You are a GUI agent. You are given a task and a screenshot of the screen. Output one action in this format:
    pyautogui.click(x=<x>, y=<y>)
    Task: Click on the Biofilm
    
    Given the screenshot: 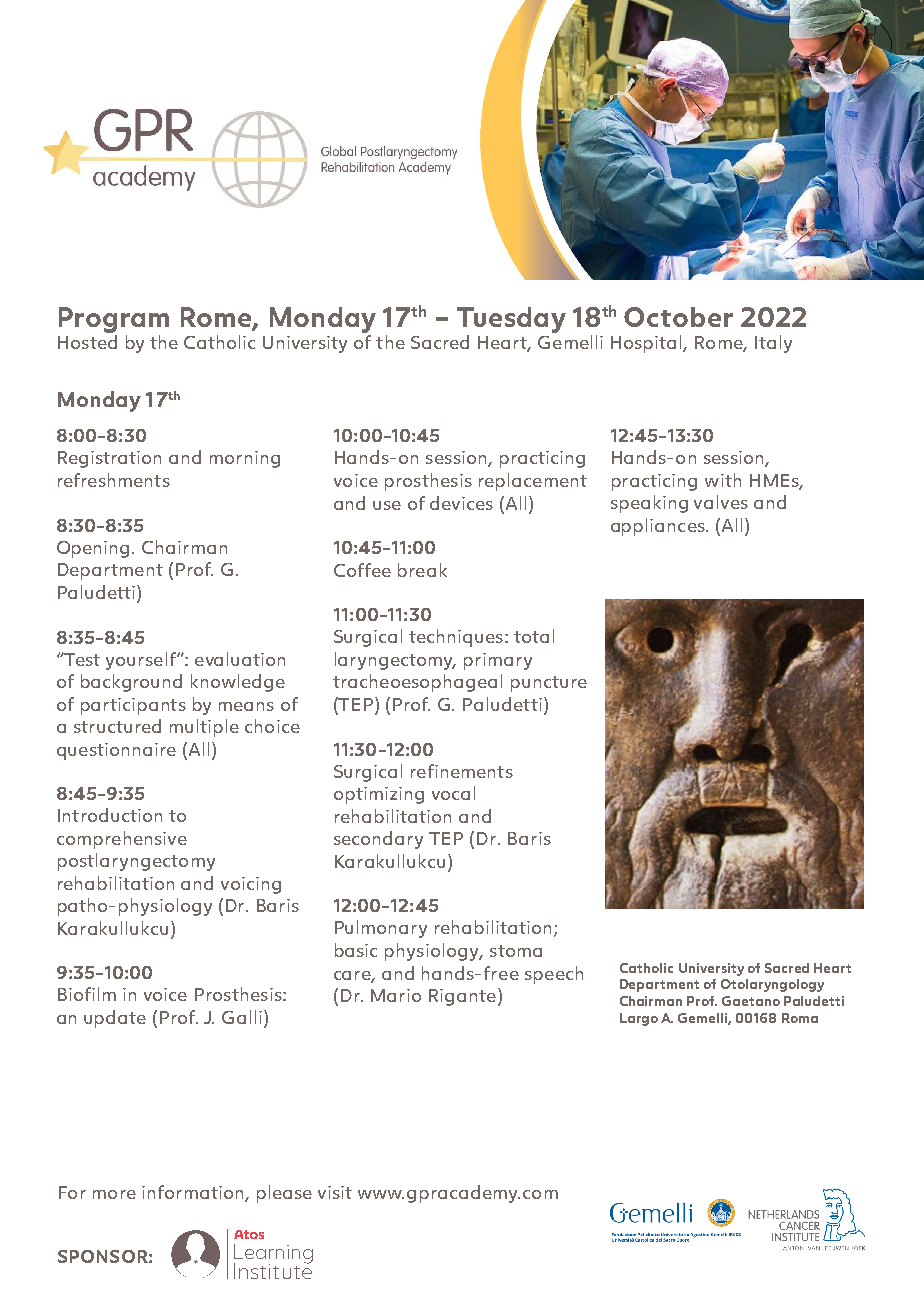 What is the action you would take?
    pyautogui.click(x=87, y=994)
